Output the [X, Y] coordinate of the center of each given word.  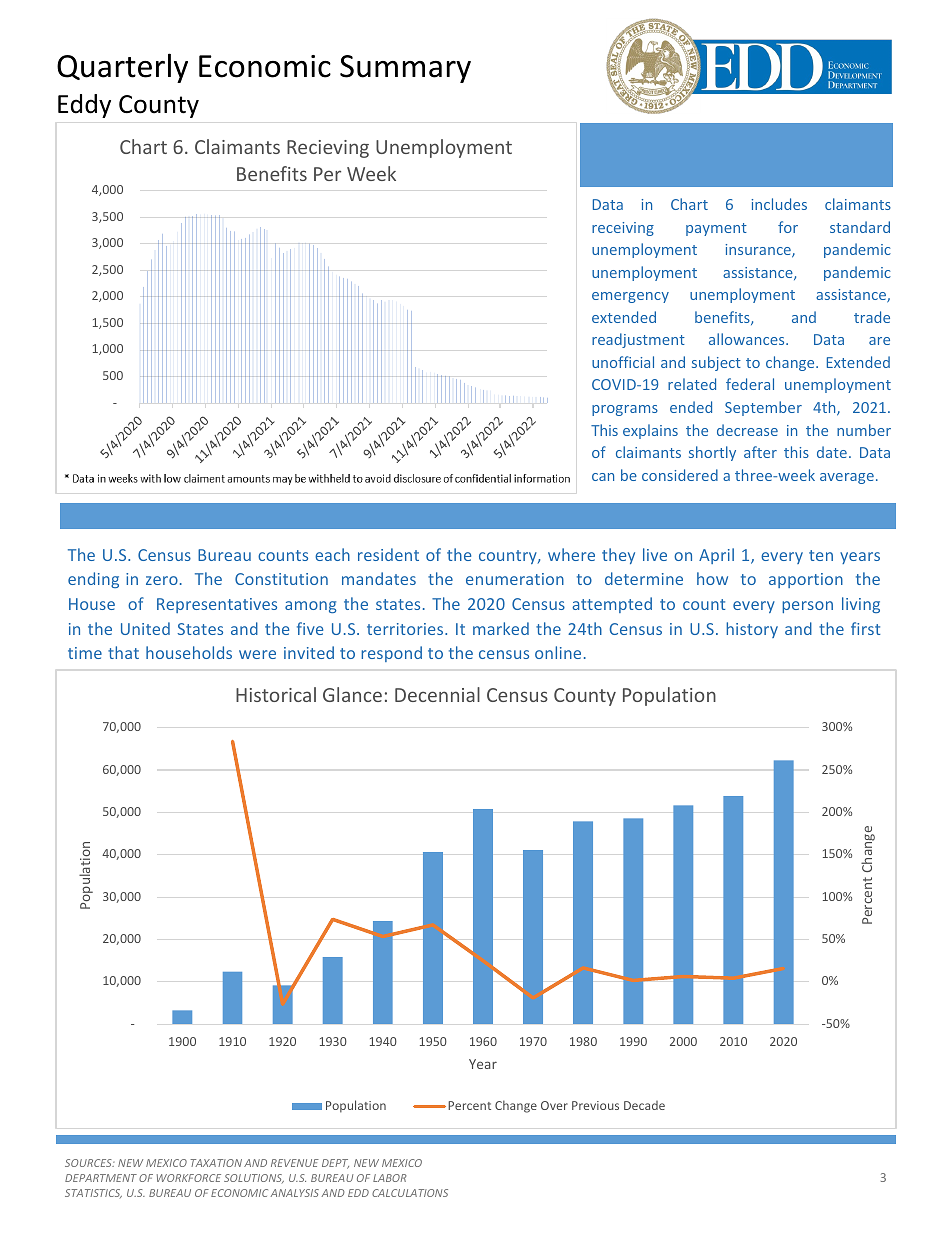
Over [554, 1105]
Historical [276, 694]
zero [162, 580]
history [752, 630]
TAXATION [216, 1163]
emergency [630, 297]
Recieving [328, 149]
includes [779, 204]
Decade [644, 1105]
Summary [405, 69]
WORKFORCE [189, 1178]
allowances [748, 339]
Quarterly [122, 68]
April [716, 556]
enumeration [515, 579]
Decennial [437, 694]
